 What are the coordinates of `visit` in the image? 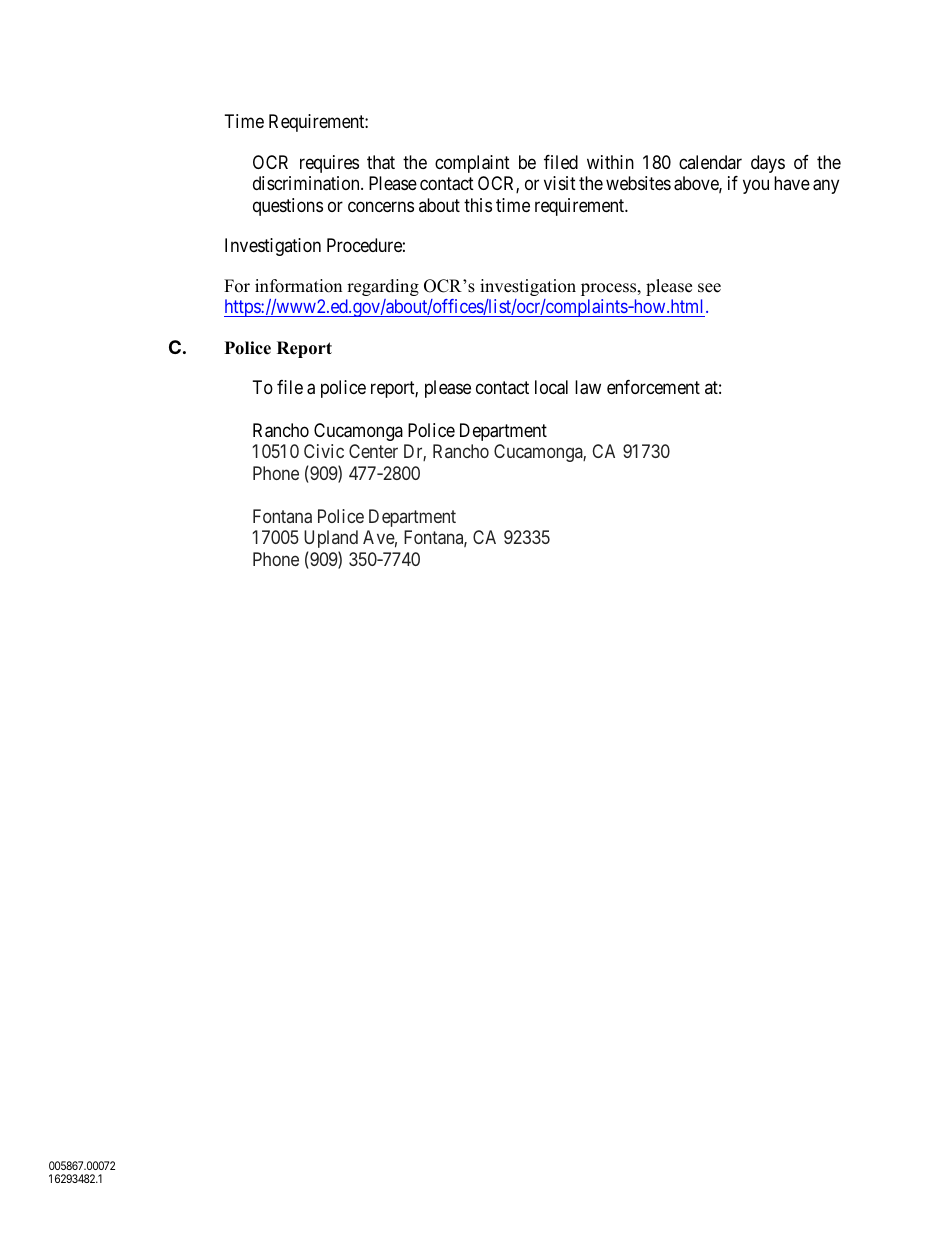 It's located at (560, 183).
